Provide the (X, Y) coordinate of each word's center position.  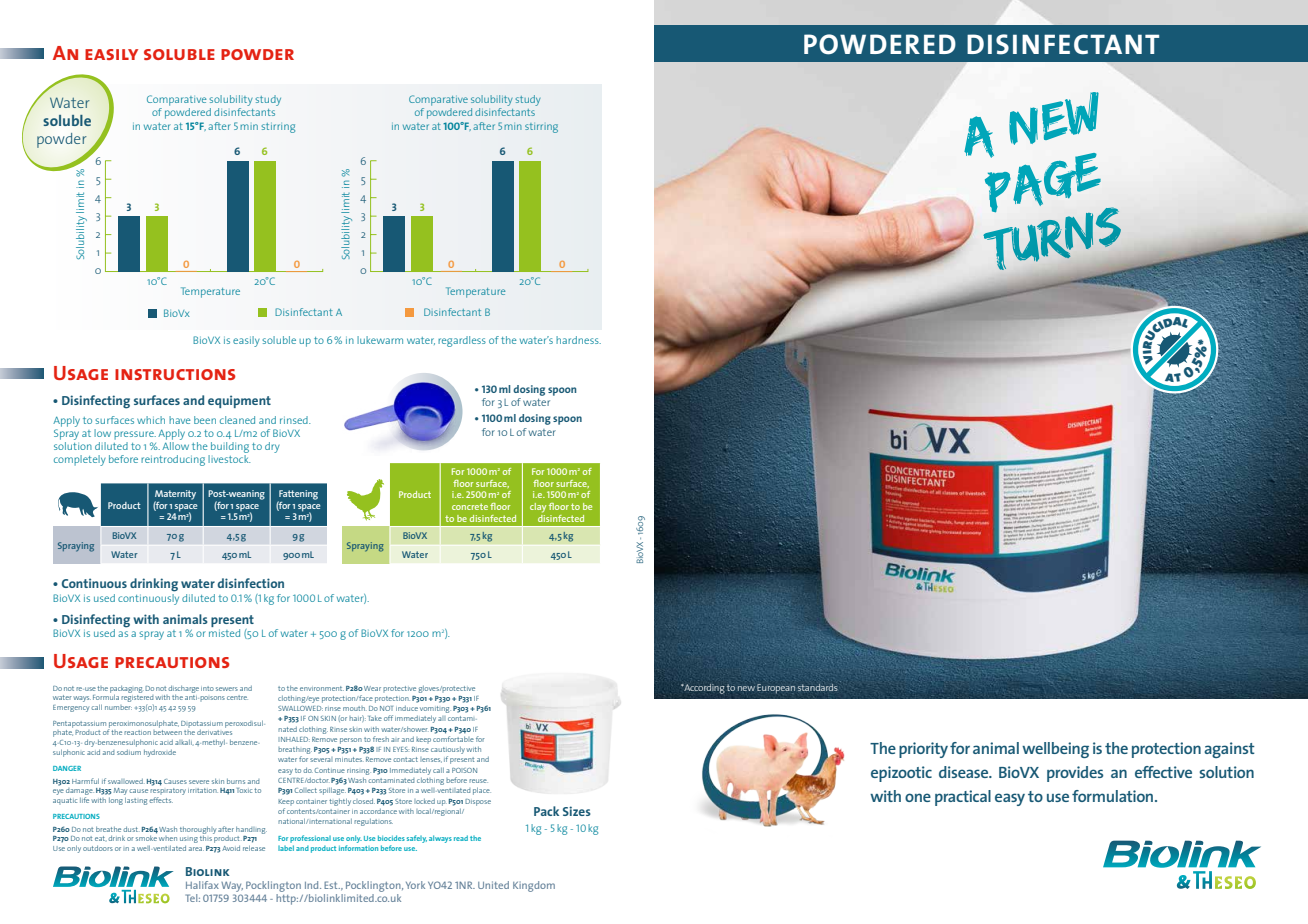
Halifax (202, 885)
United (493, 885)
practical (963, 798)
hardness (578, 340)
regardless (462, 341)
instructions (175, 374)
